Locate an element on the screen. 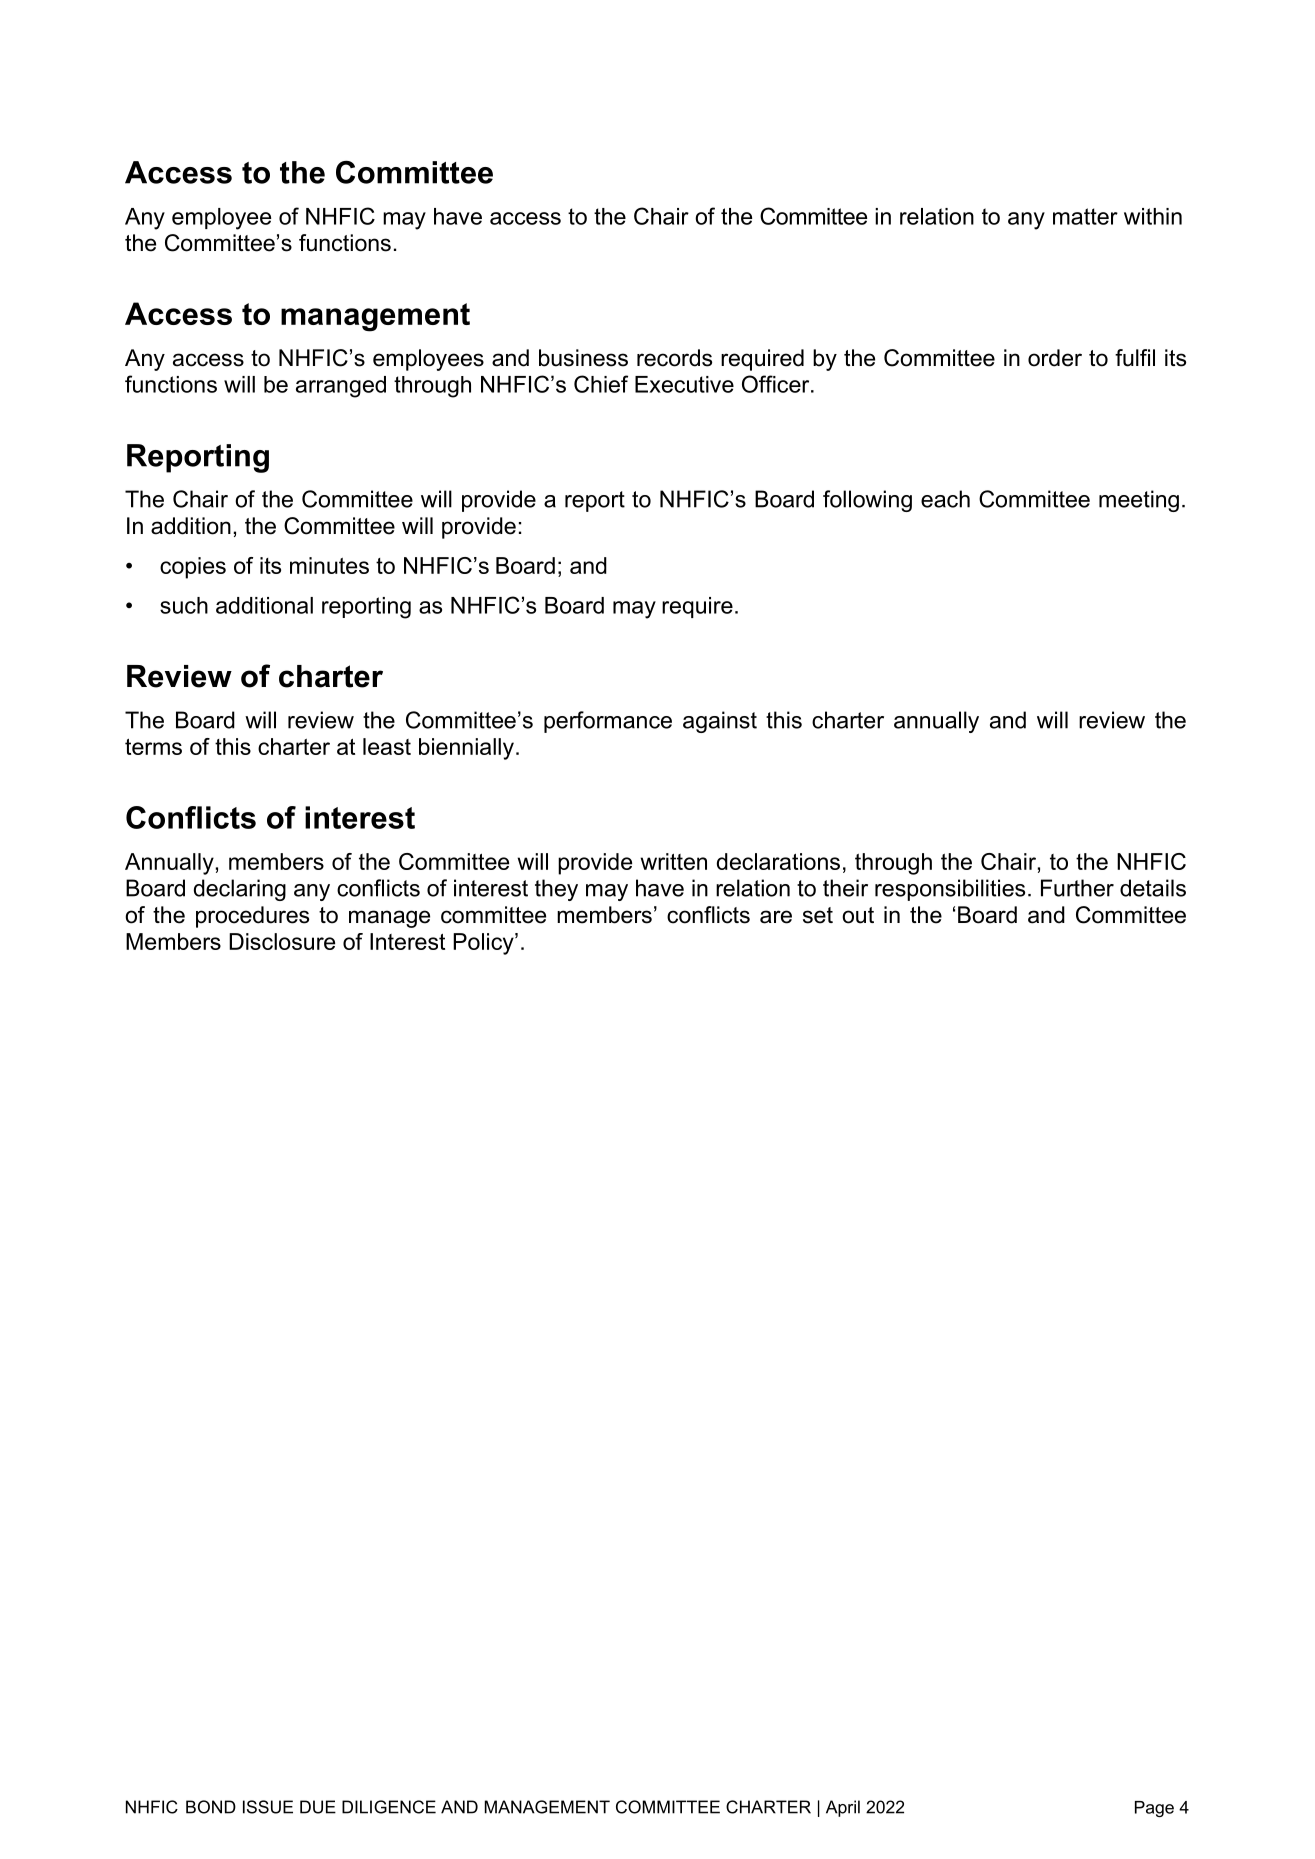 This screenshot has height=1859, width=1315. arranged is located at coordinates (341, 387).
